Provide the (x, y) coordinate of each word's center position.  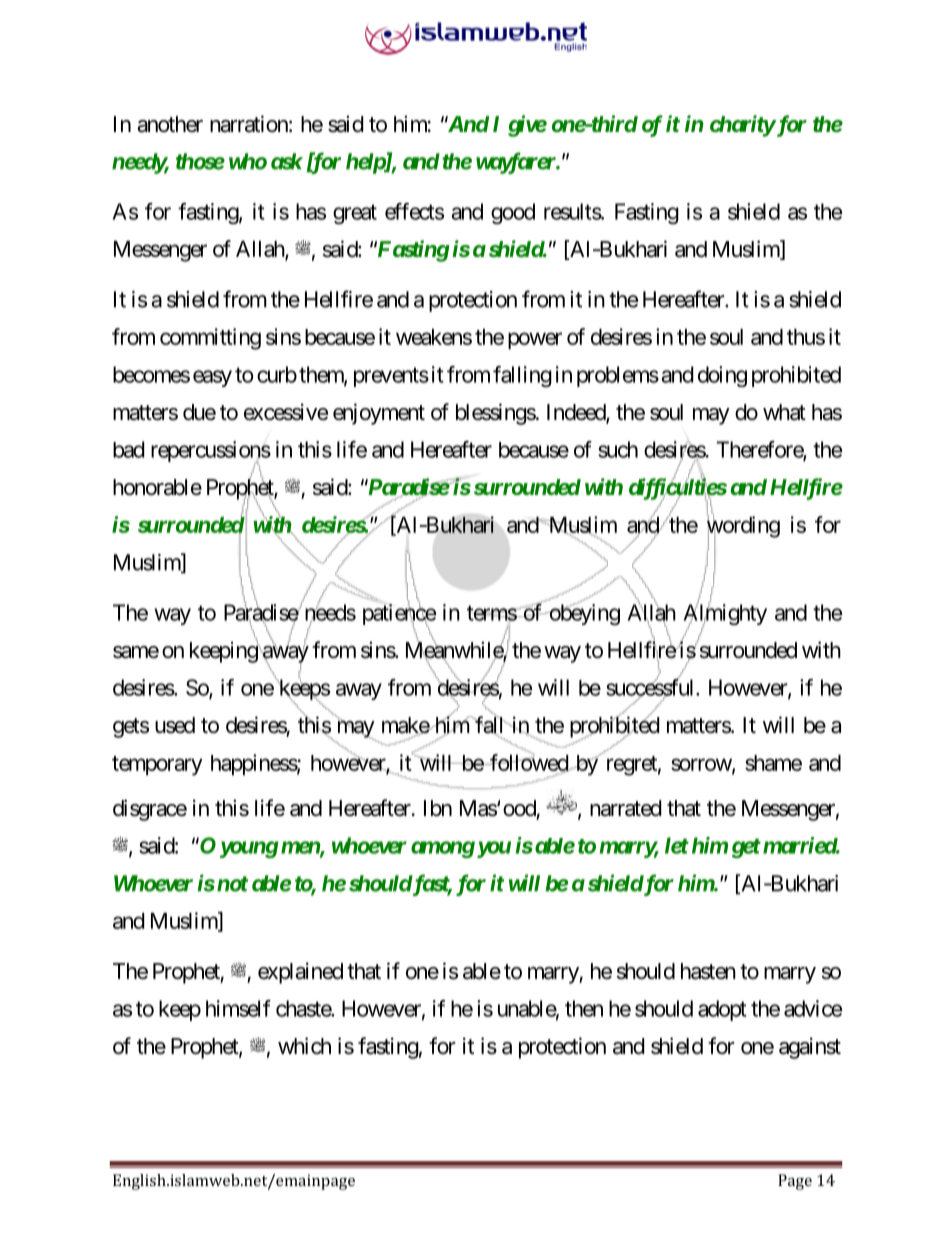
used (175, 725)
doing (722, 376)
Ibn (438, 808)
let (677, 845)
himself (238, 1008)
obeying (583, 614)
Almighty (725, 615)
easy (212, 378)
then (584, 1008)
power (535, 341)
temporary (157, 766)
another (170, 124)
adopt (722, 1010)
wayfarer (516, 163)
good (513, 213)
